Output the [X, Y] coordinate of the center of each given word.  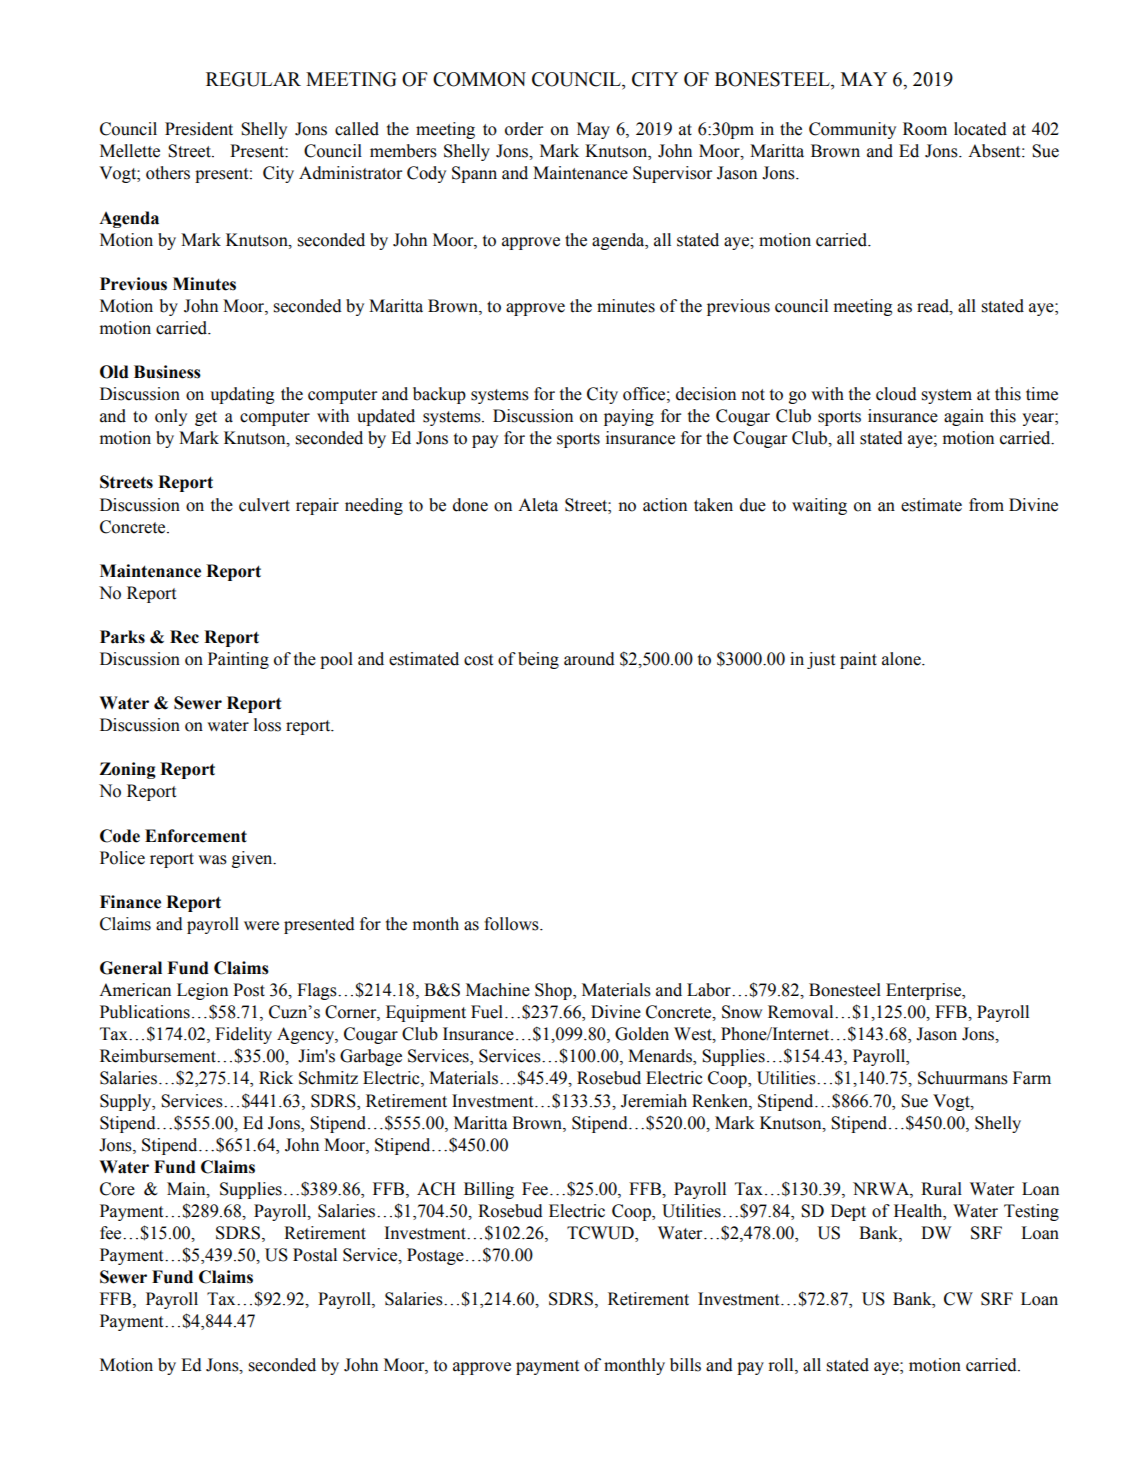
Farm [1032, 1078]
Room [925, 129]
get [206, 418]
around [589, 659]
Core [117, 1189]
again [964, 417]
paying [629, 417]
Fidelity [243, 1035]
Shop [554, 991]
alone [902, 659]
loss [267, 725]
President [199, 129]
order [524, 129]
